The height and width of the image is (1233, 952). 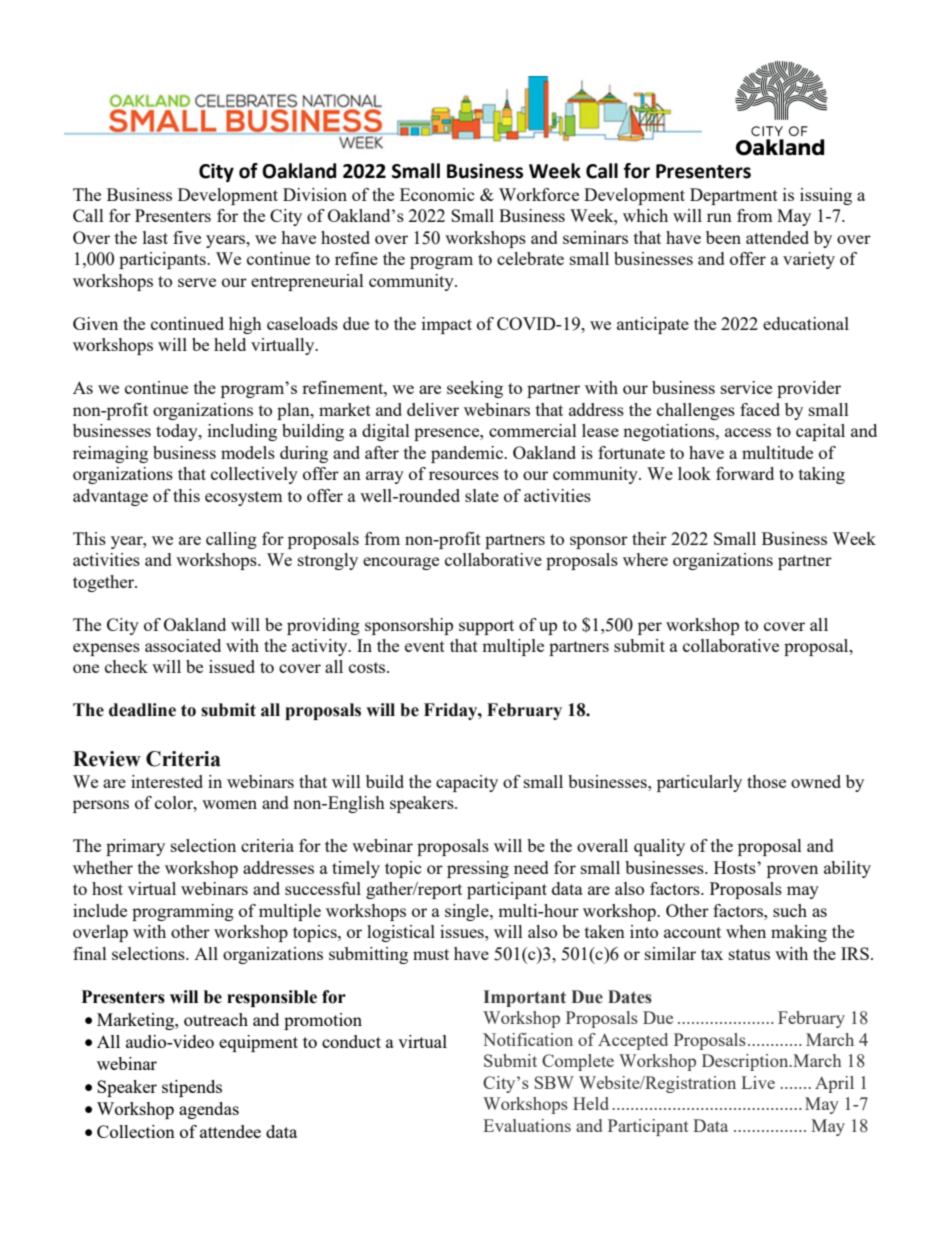 What do you see at coordinates (527, 1125) in the image?
I see `Evaluations` at bounding box center [527, 1125].
